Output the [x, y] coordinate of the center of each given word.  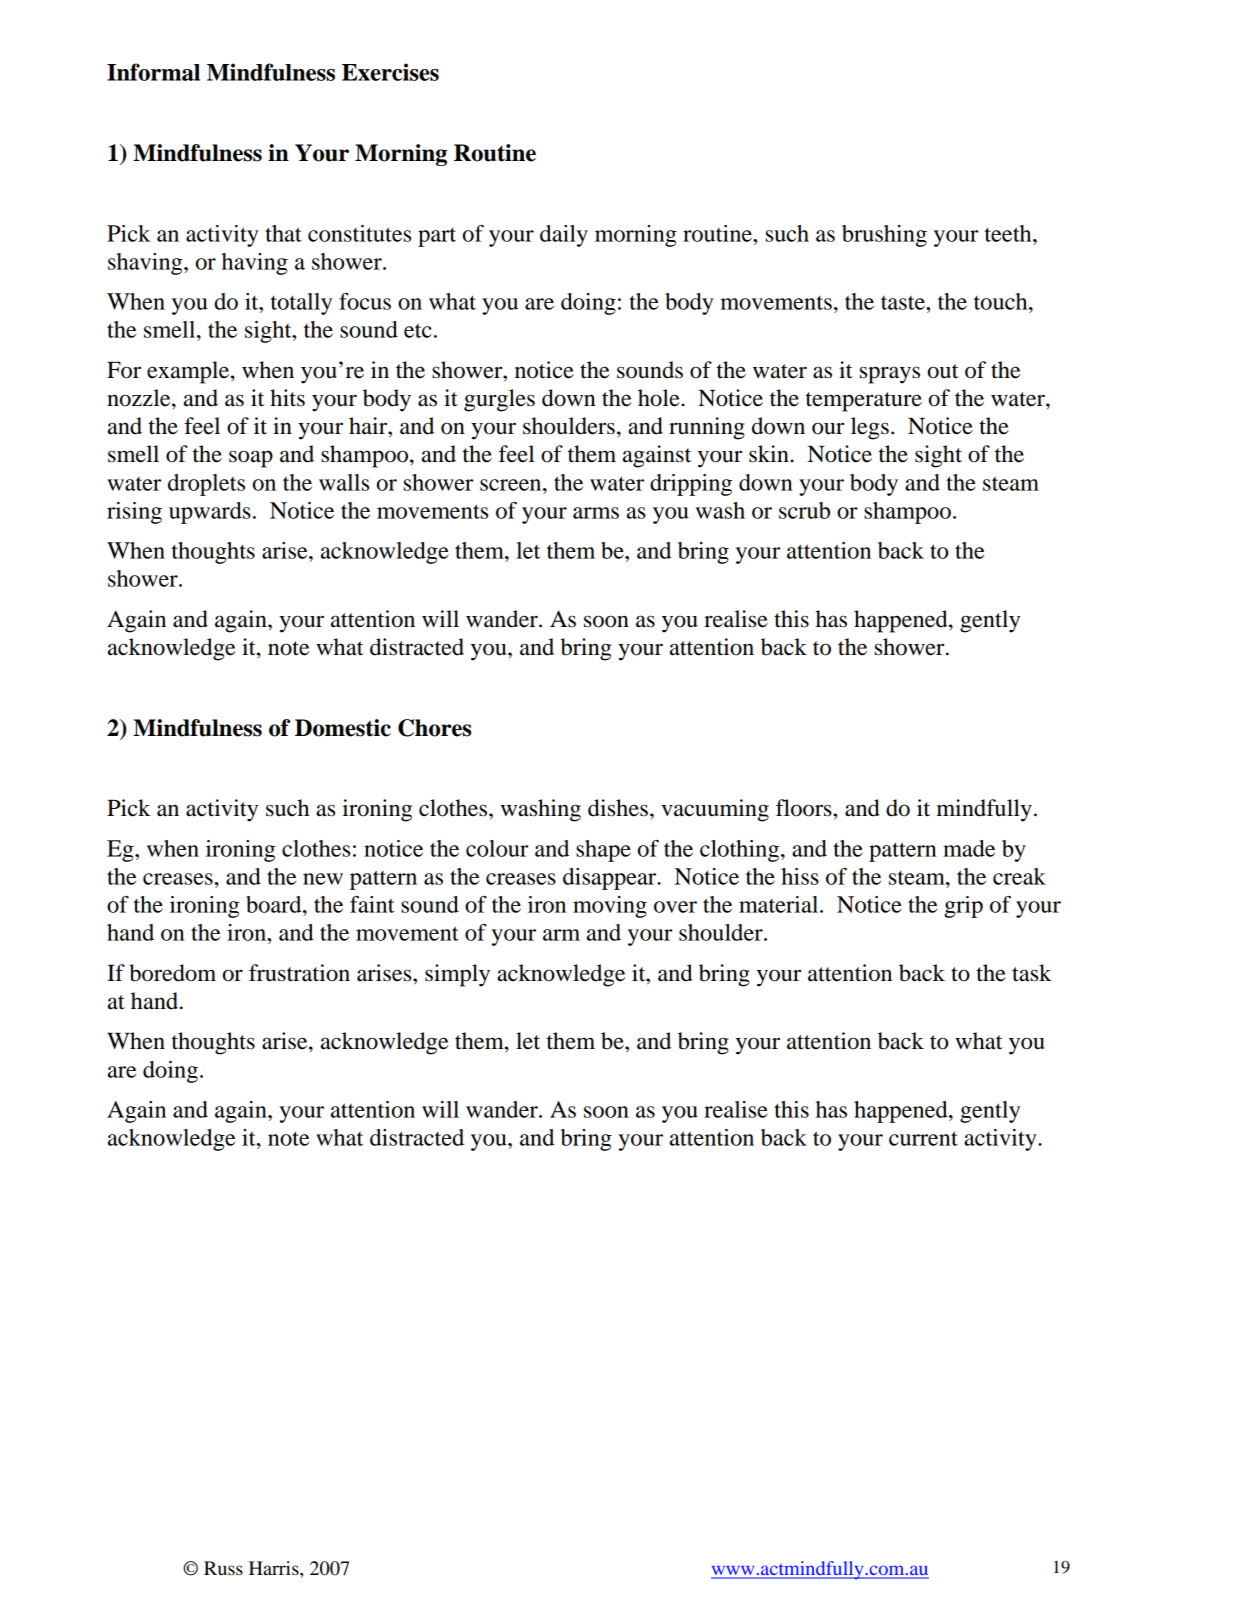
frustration [299, 973]
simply [457, 975]
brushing [884, 236]
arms [596, 513]
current [923, 1138]
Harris [275, 1568]
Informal [153, 72]
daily [564, 236]
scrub [804, 510]
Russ [223, 1568]
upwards [210, 513]
